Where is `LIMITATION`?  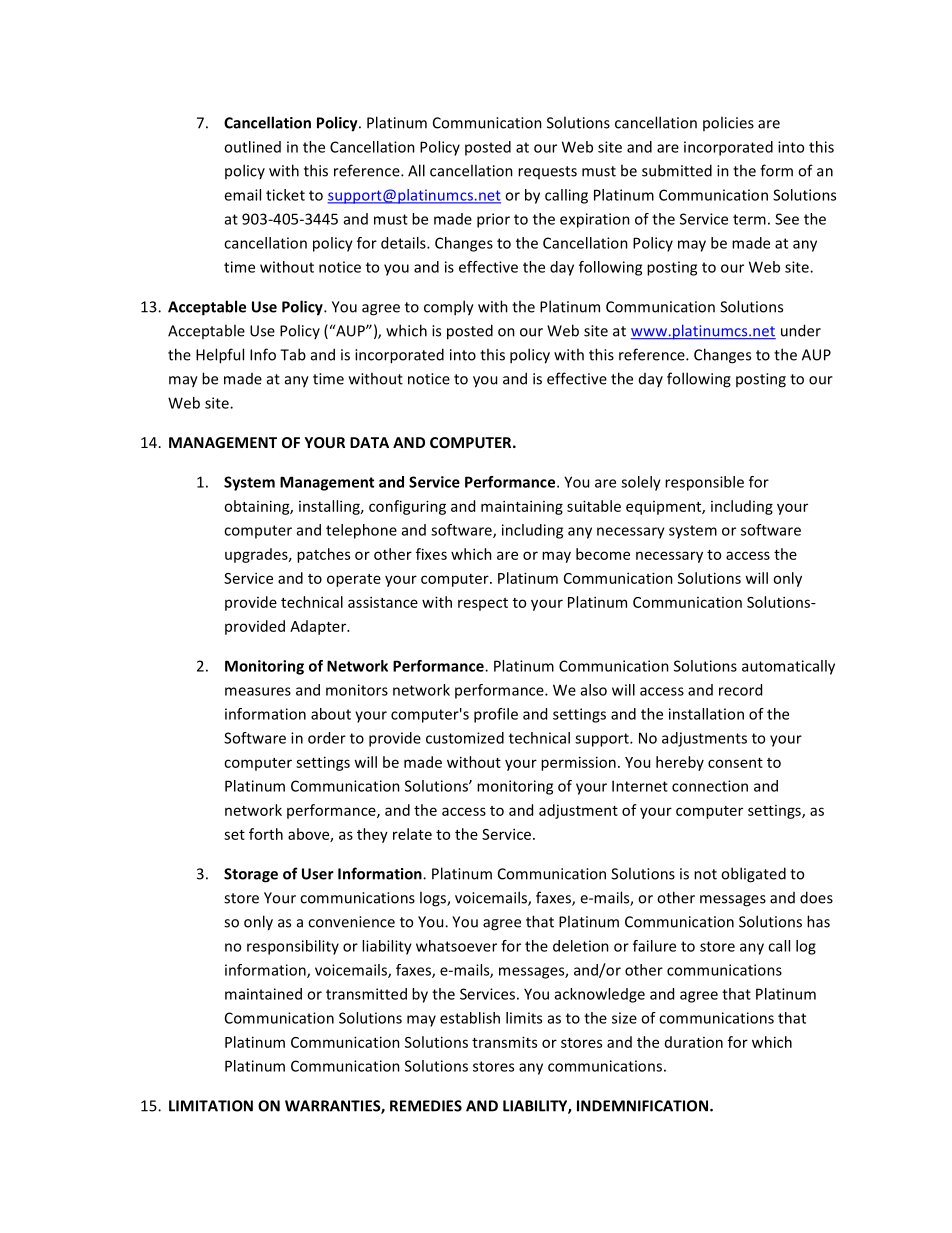
LIMITATION is located at coordinates (211, 1106).
